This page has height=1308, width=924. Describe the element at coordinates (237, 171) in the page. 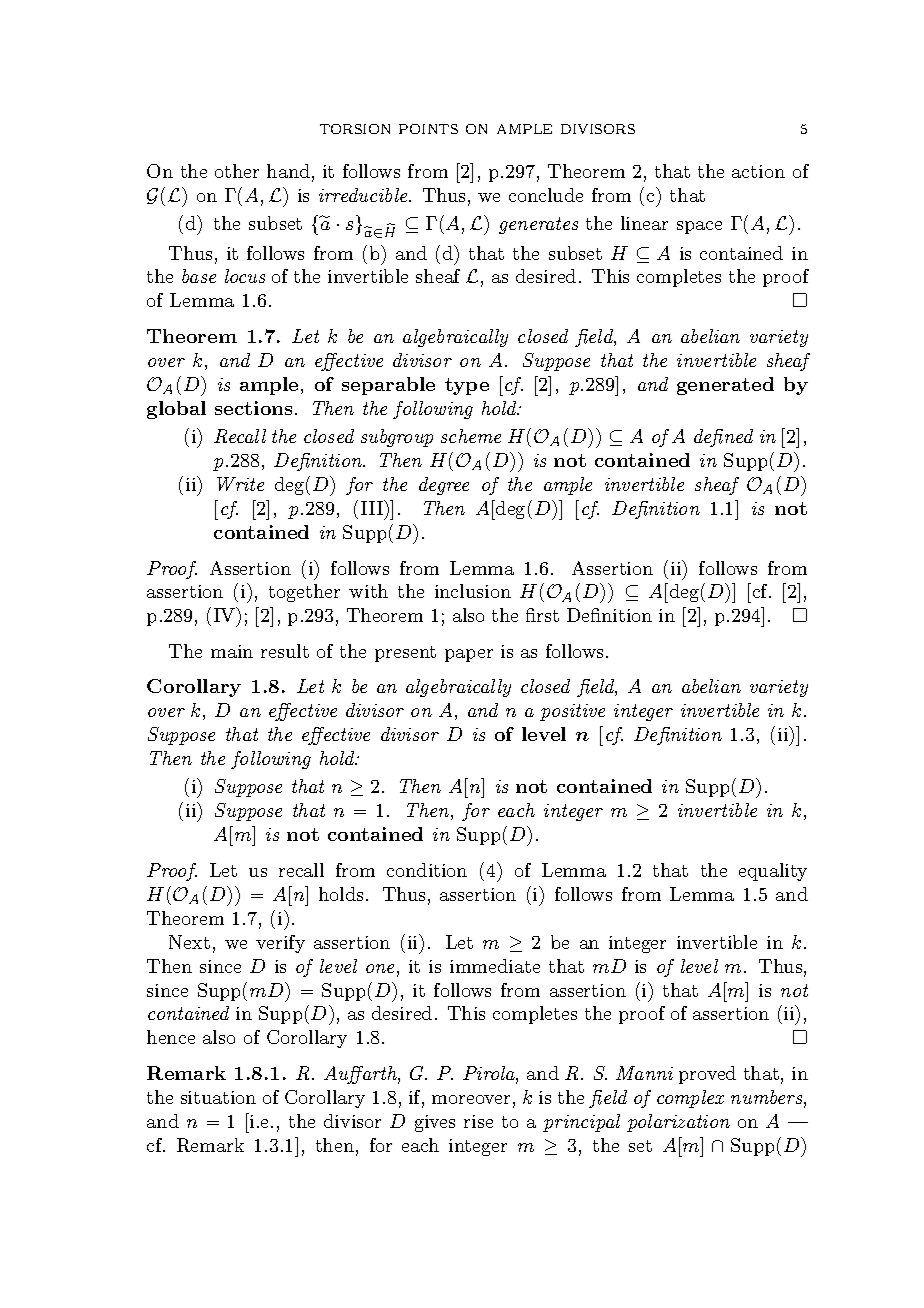

I see `other` at that location.
